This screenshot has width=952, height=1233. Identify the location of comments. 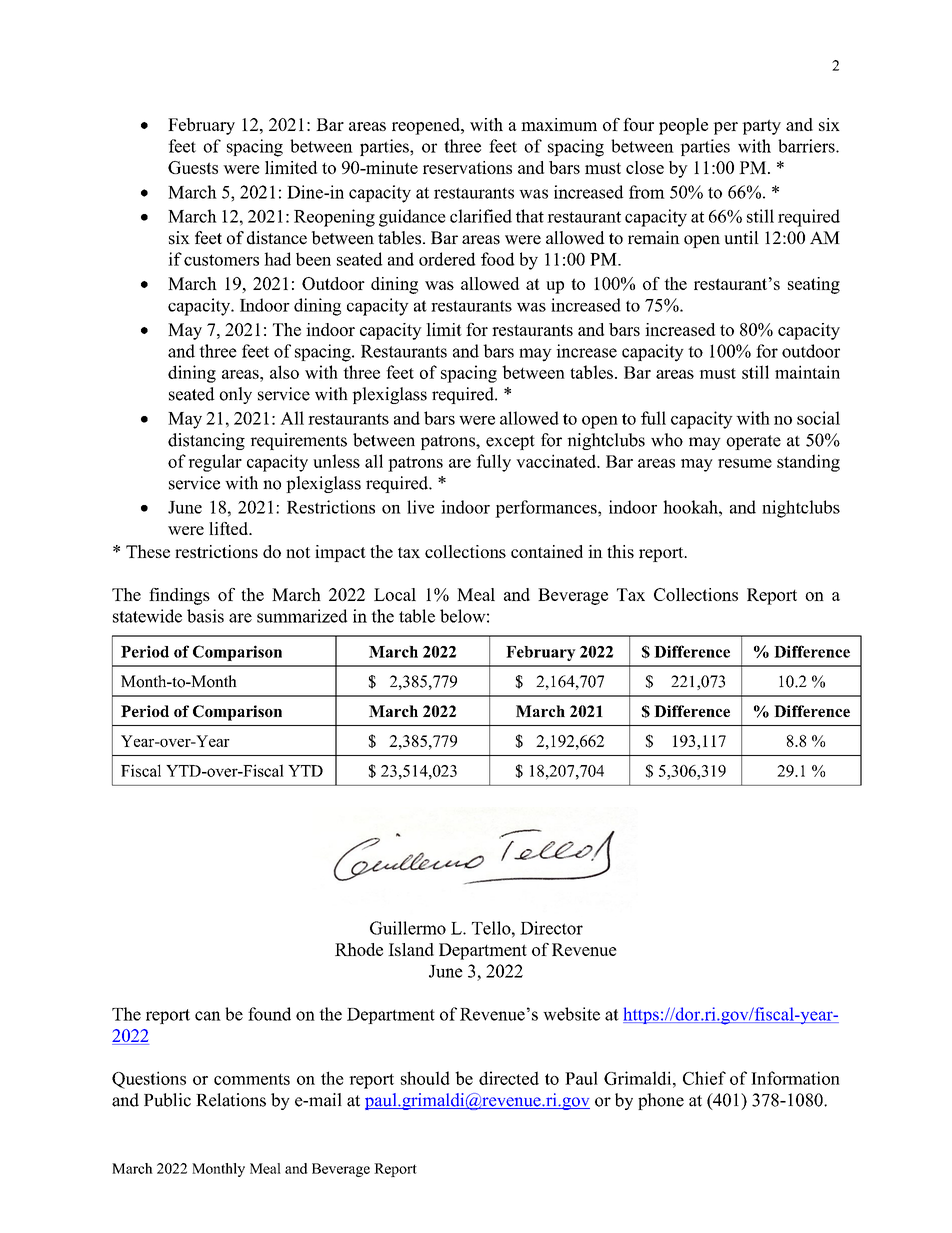
(252, 1079).
